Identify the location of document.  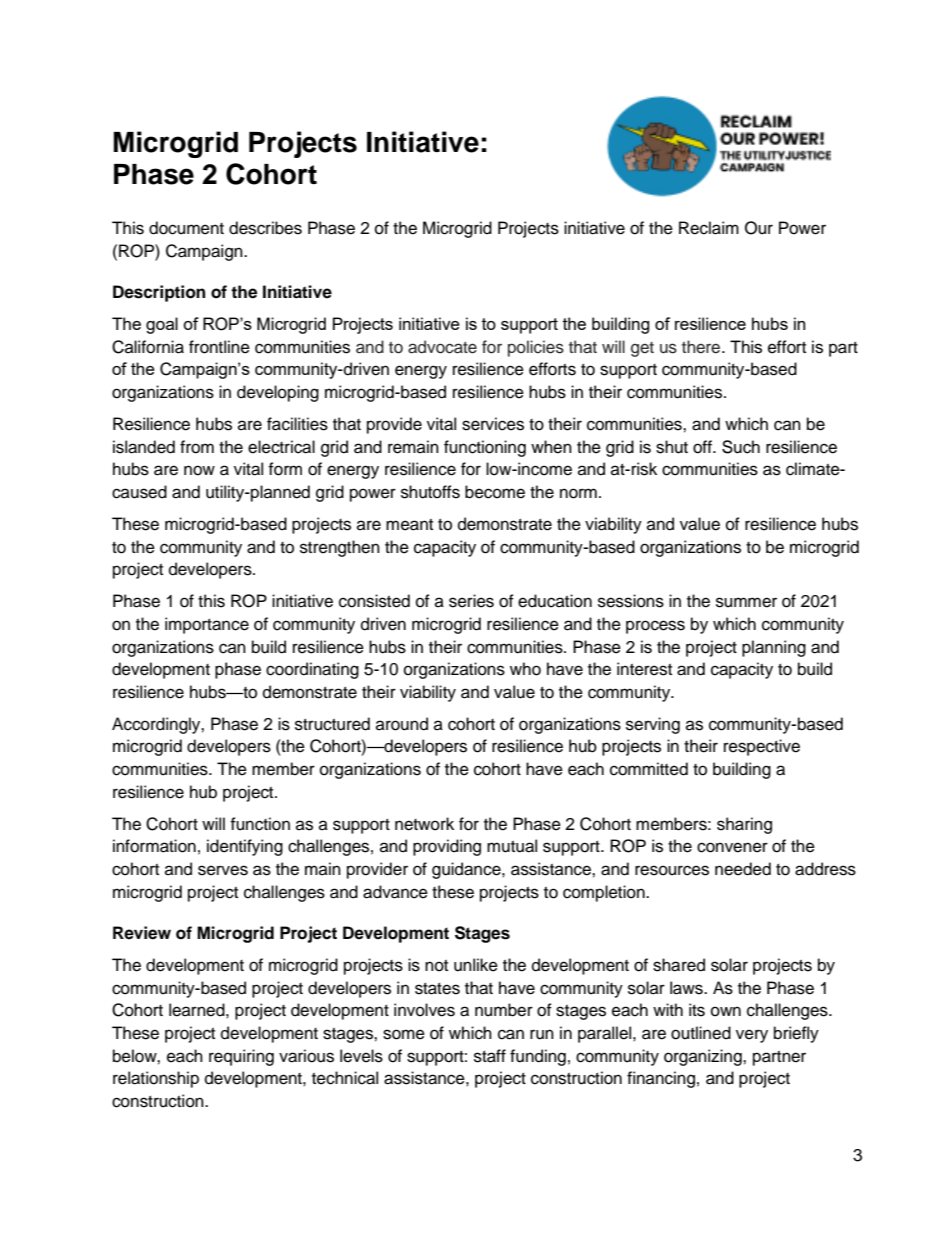
(186, 228).
